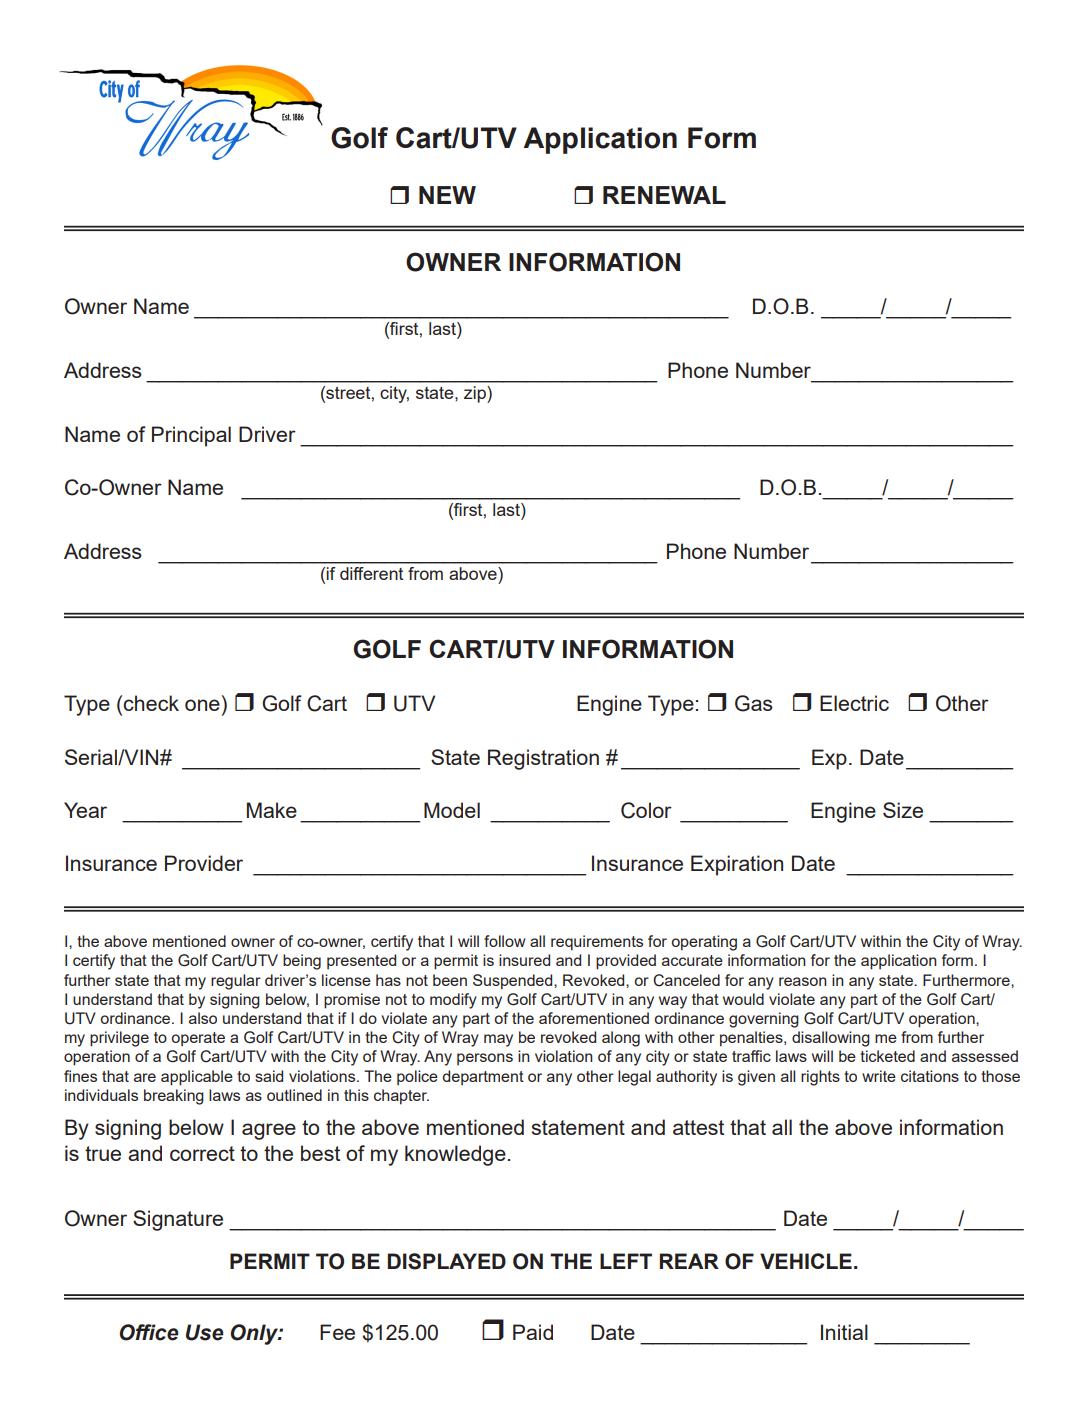 Image resolution: width=1088 pixels, height=1408 pixels. I want to click on RENEWAL, so click(664, 195).
